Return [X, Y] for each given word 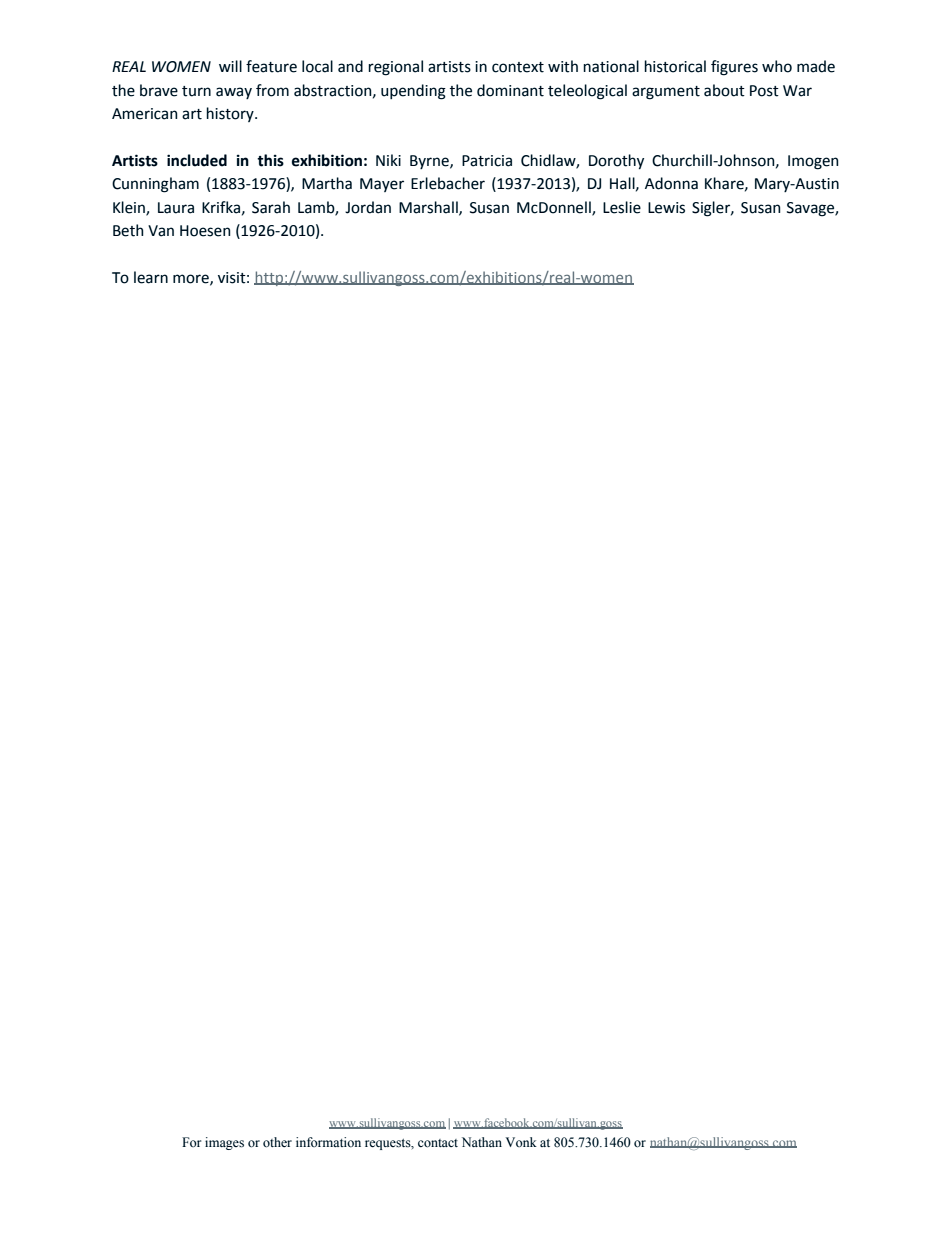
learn [151, 277]
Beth [128, 230]
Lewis [666, 208]
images [224, 1143]
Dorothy [616, 161]
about [724, 90]
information [328, 1142]
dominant [510, 90]
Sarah [271, 207]
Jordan [368, 207]
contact [438, 1143]
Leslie [622, 207]
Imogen [813, 162]
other [277, 1142]
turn [196, 91]
